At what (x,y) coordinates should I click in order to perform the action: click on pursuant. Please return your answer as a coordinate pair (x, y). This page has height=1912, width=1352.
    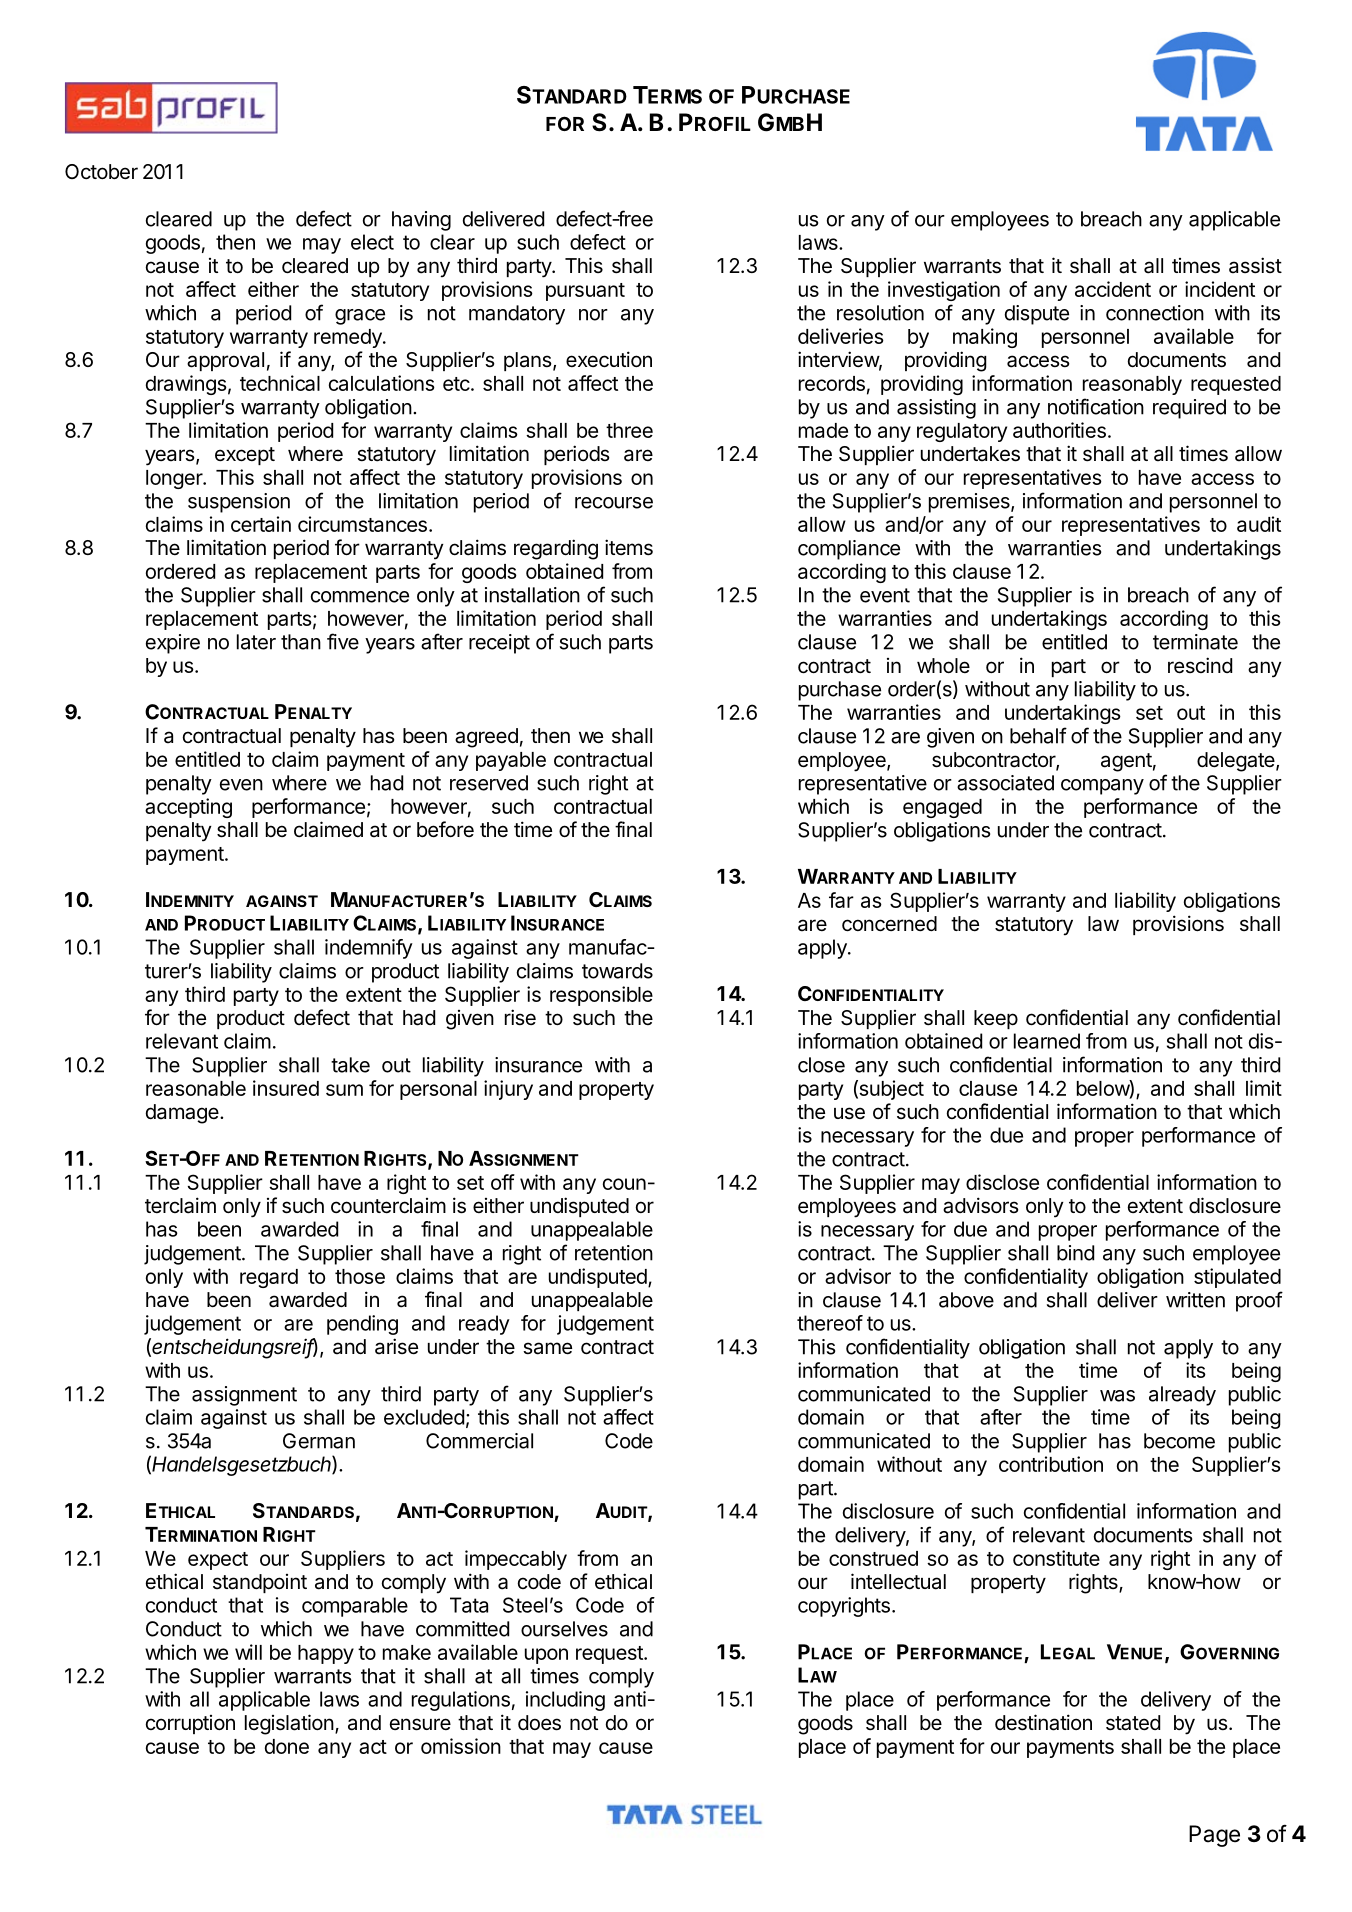
    Looking at the image, I should click on (585, 292).
